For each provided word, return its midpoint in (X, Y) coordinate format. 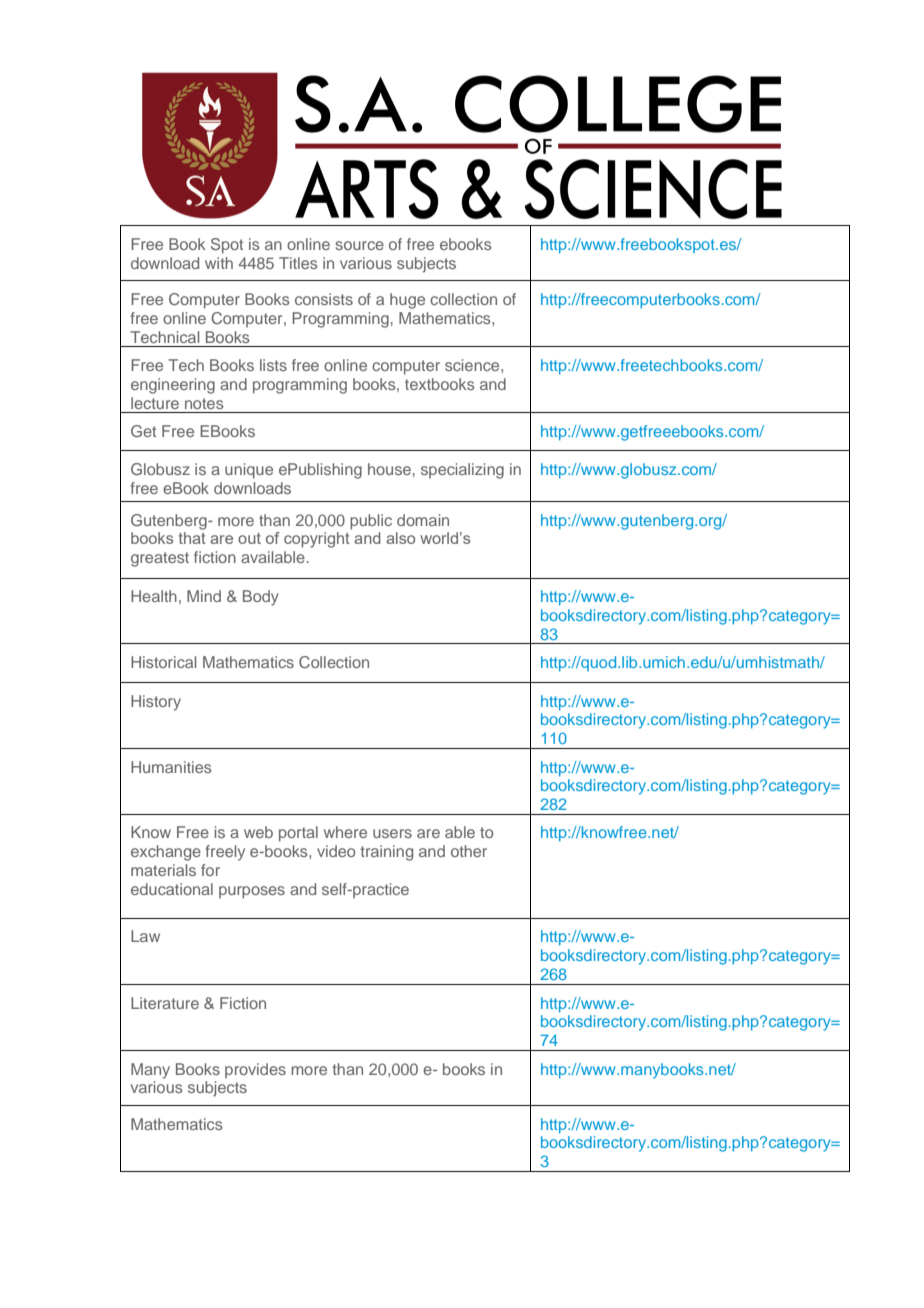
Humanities (171, 767)
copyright (317, 540)
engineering (173, 386)
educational (172, 889)
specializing (462, 471)
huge (407, 301)
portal (298, 834)
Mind (204, 596)
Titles (298, 263)
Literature (165, 1003)
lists (273, 365)
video (336, 851)
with (219, 263)
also (400, 538)
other (469, 851)
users (392, 833)
